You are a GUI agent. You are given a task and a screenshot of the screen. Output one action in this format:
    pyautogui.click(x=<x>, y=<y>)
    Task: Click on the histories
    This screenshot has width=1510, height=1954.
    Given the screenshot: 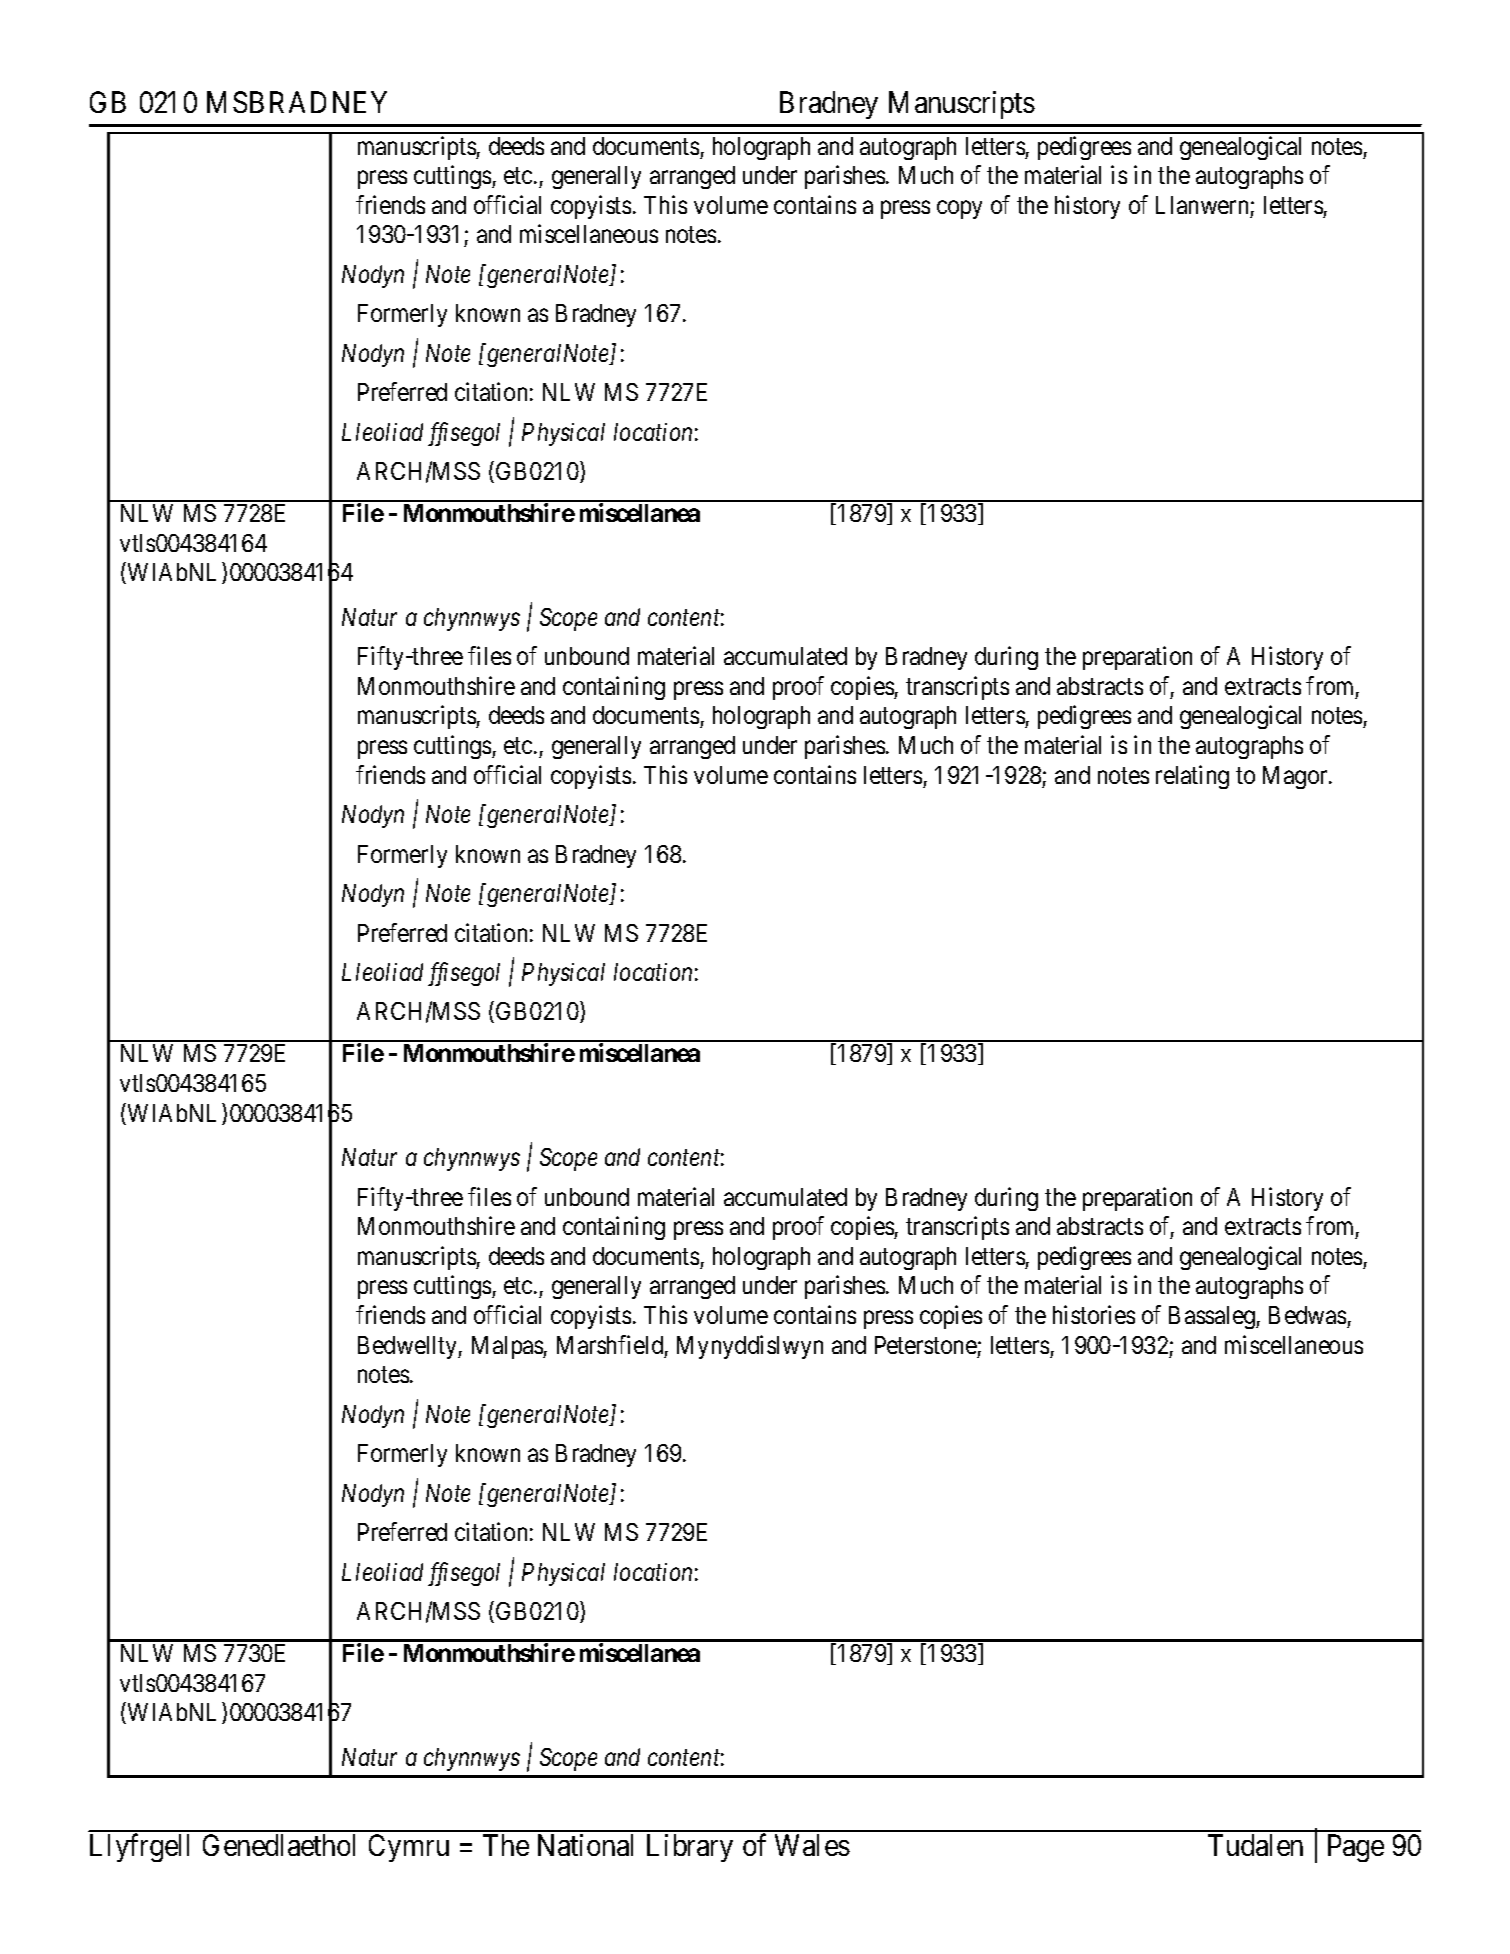 What is the action you would take?
    pyautogui.click(x=1094, y=1314)
